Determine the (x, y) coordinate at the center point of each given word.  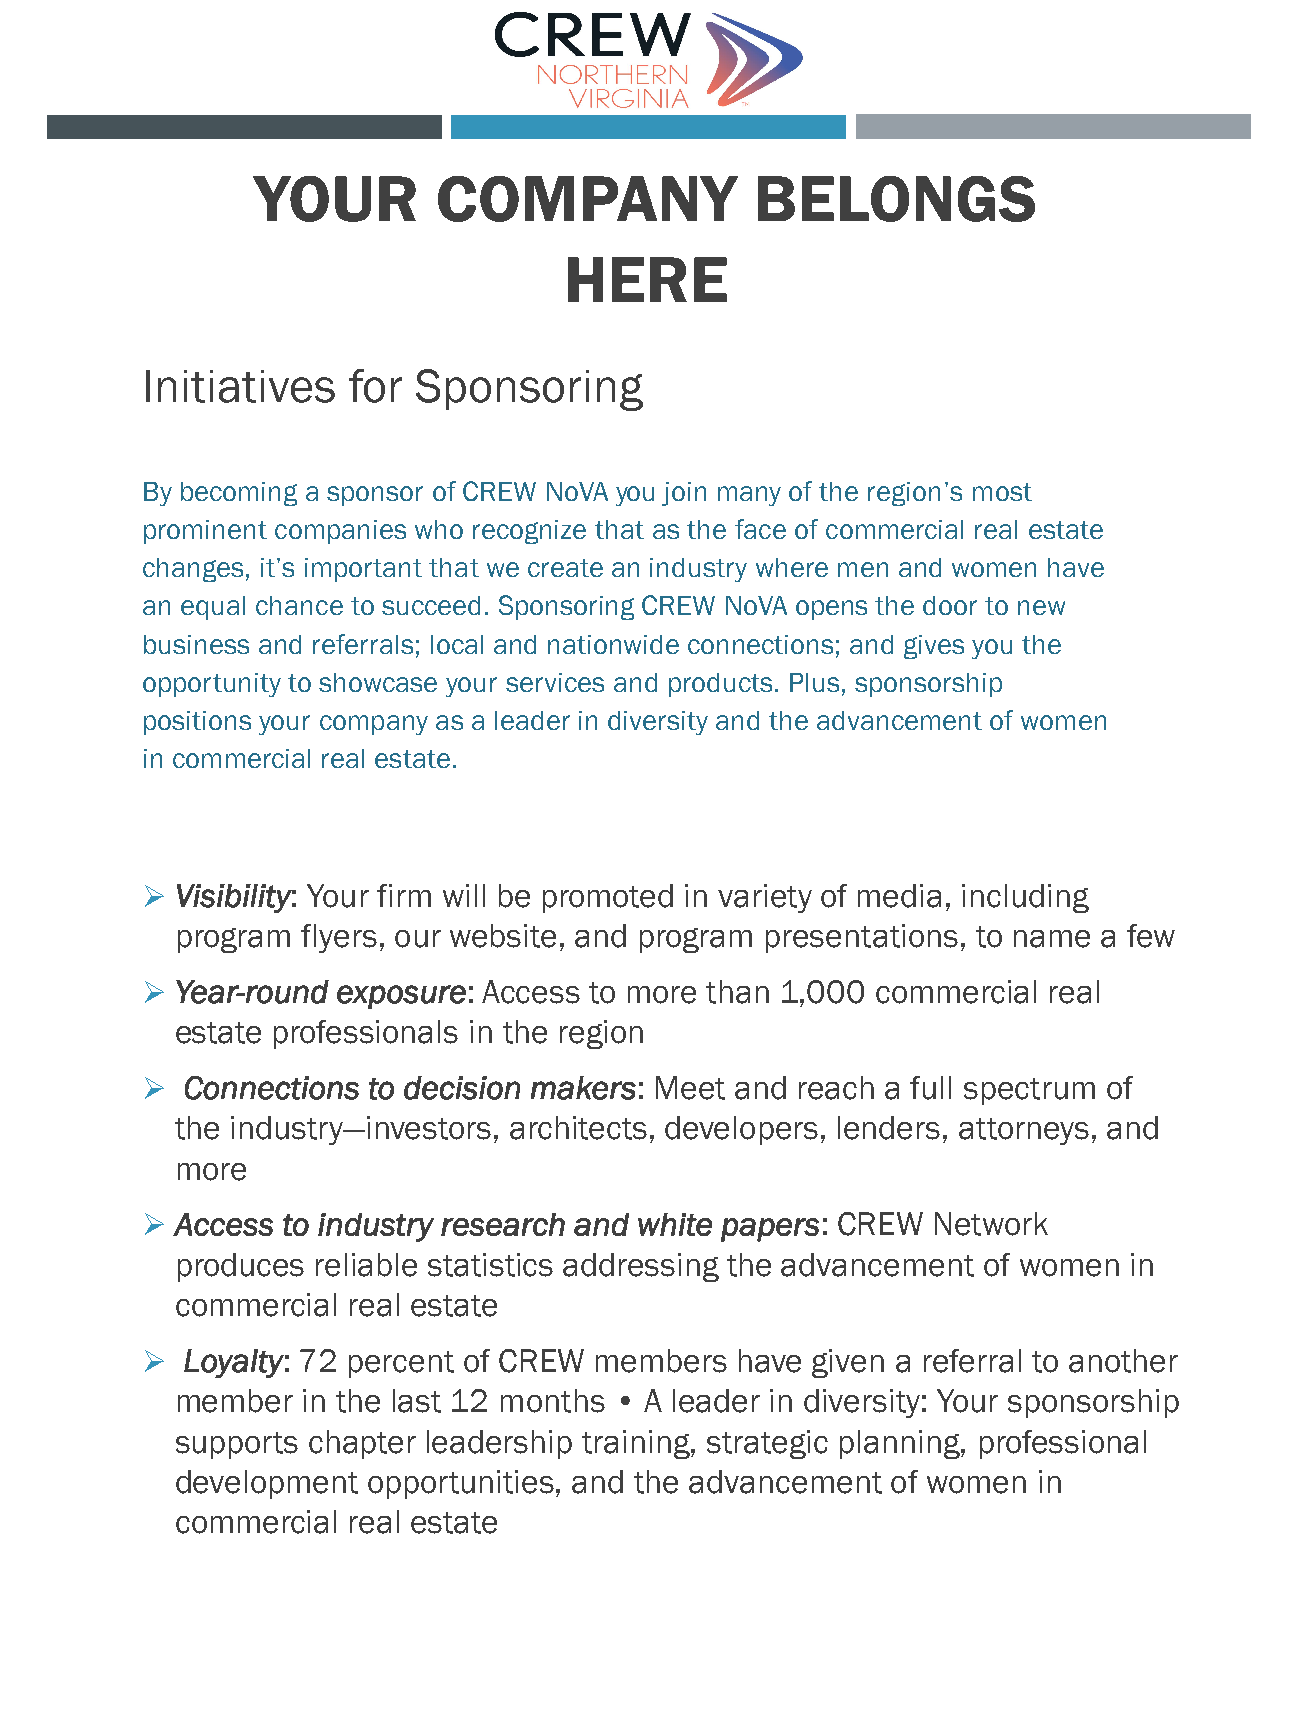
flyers (339, 938)
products (720, 685)
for (375, 386)
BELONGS (896, 199)
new (1041, 607)
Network (991, 1224)
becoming (239, 494)
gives (934, 647)
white (675, 1224)
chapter (362, 1444)
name (1052, 939)
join (684, 494)
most (1002, 492)
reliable (366, 1265)
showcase (378, 682)
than (737, 992)
